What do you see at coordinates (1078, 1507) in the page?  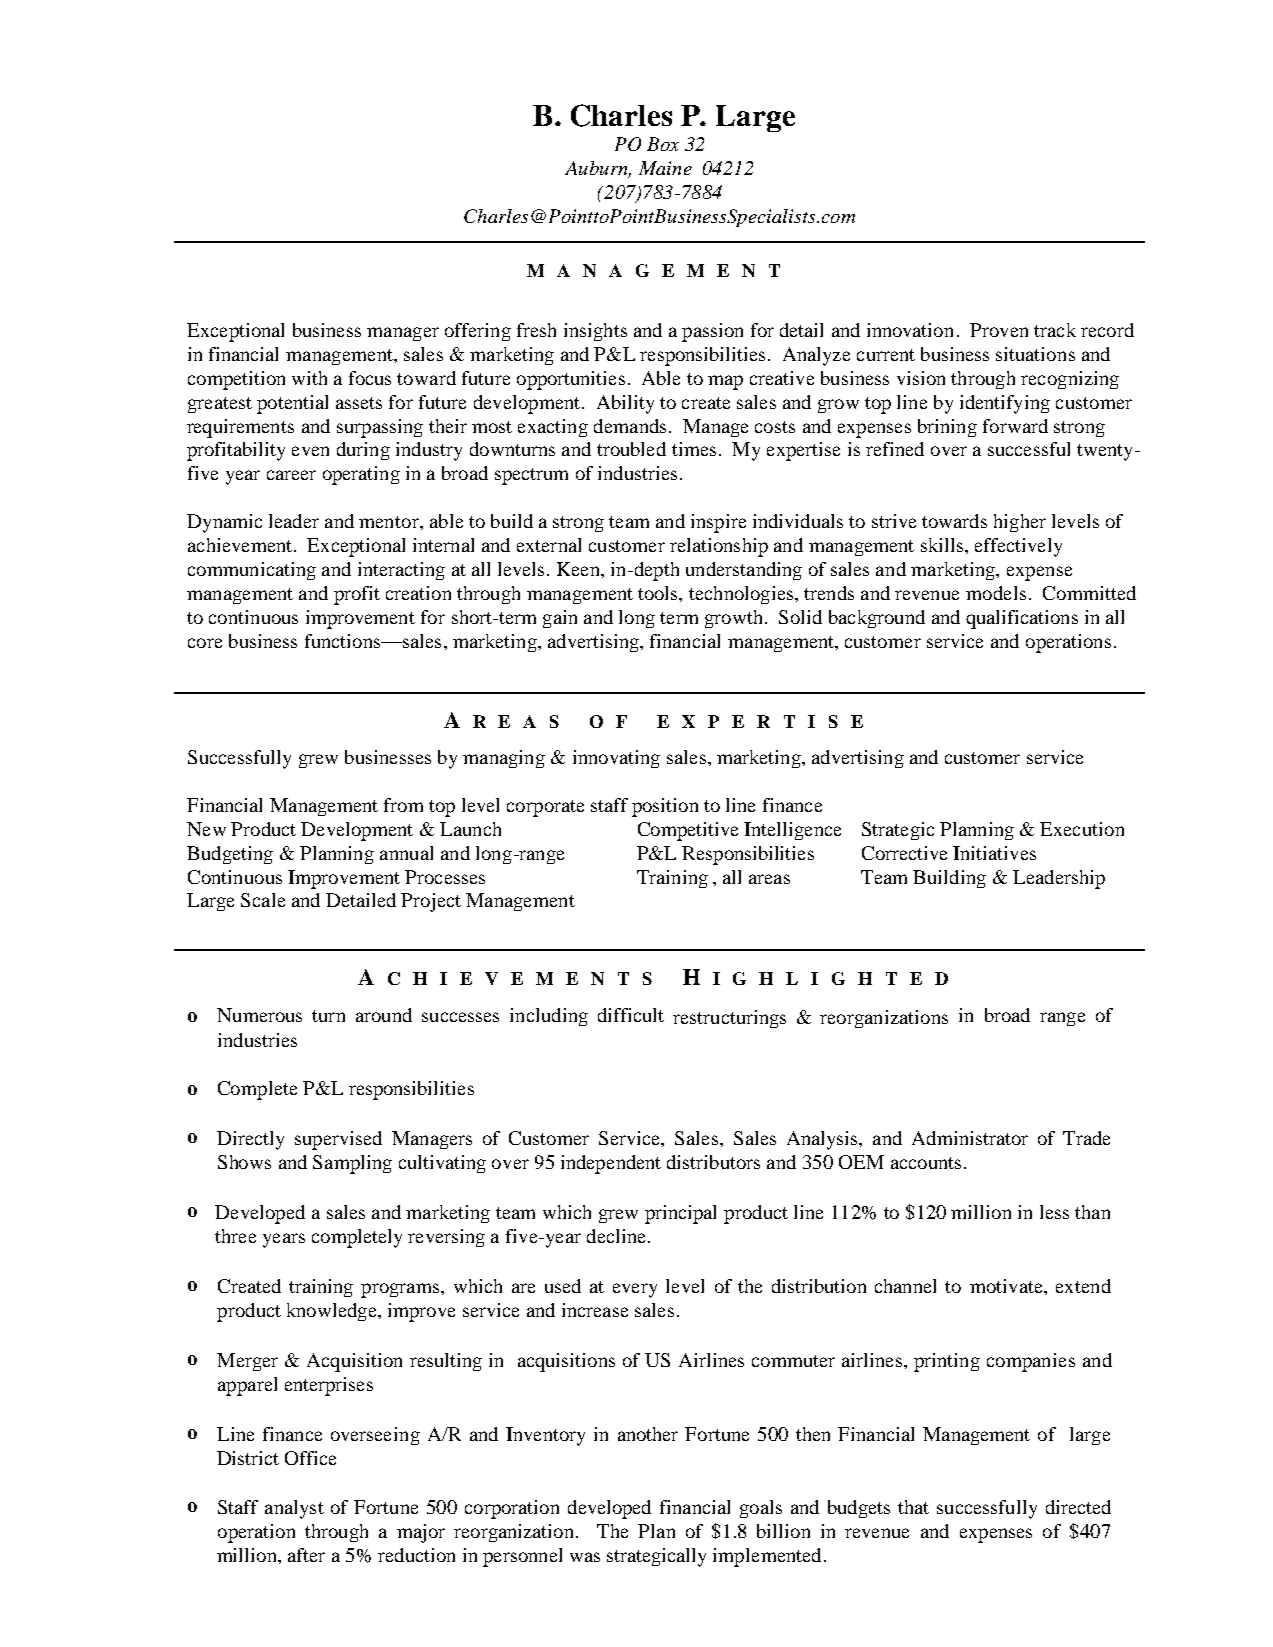 I see `directed` at bounding box center [1078, 1507].
